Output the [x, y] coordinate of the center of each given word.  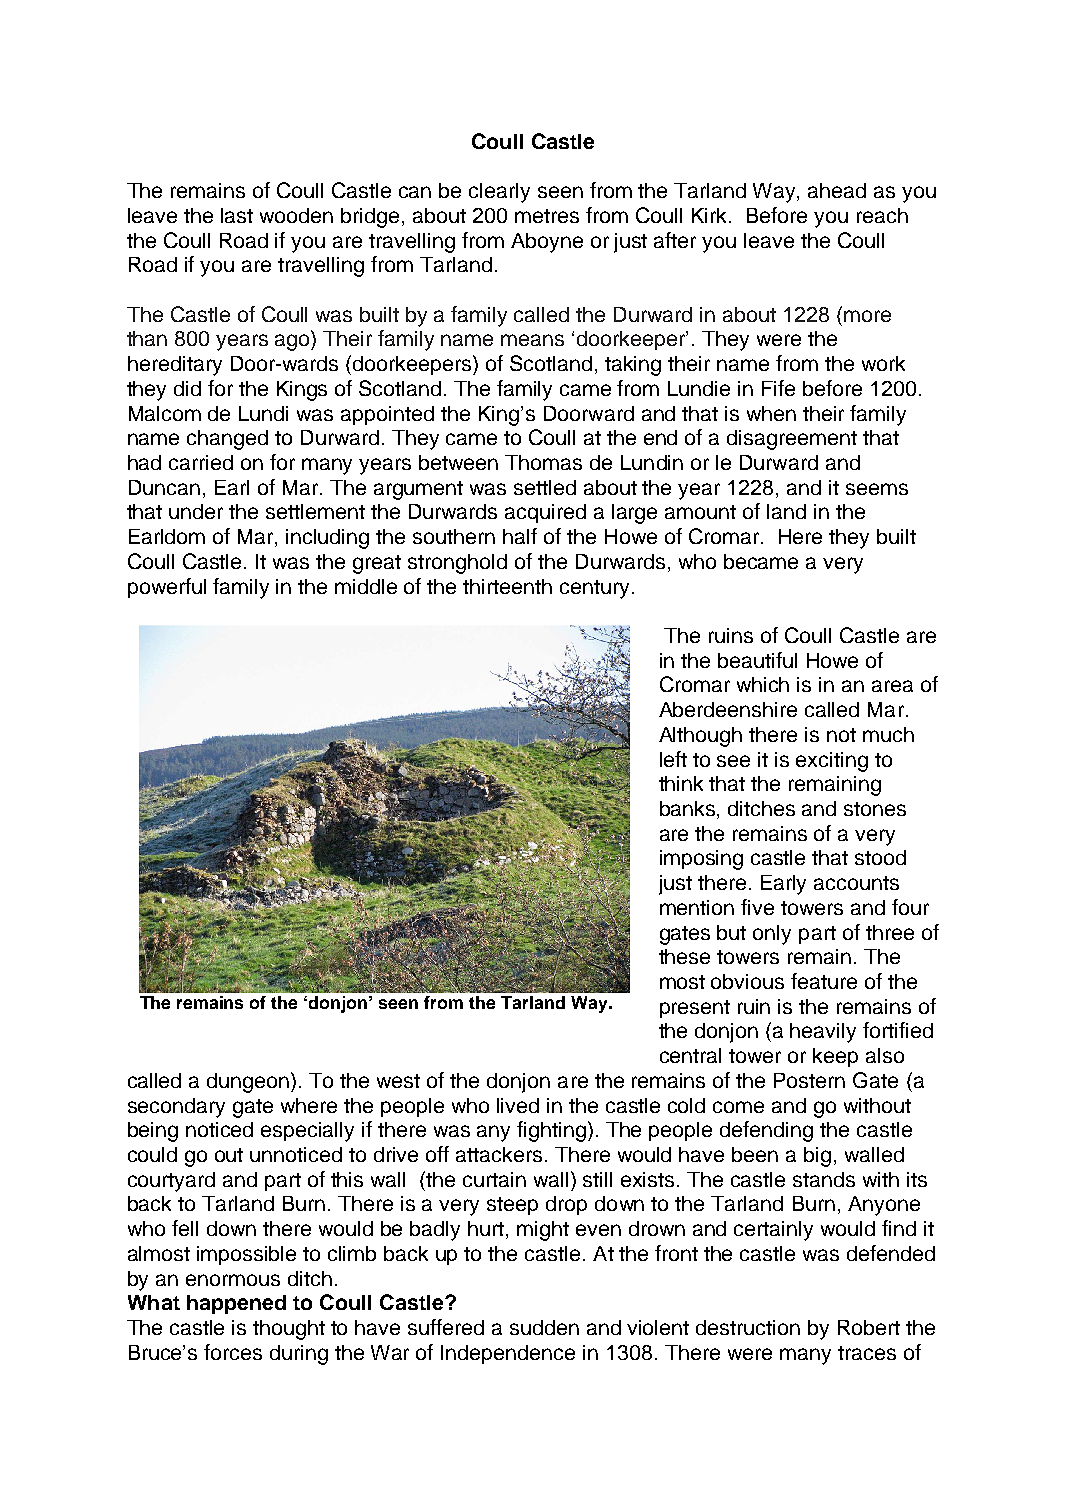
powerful [167, 588]
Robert [869, 1327]
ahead [837, 190]
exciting [832, 762]
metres [547, 216]
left [673, 759]
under [196, 511]
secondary [176, 1108]
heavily [823, 1033]
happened [236, 1304]
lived [518, 1105]
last [237, 215]
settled [545, 487]
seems [877, 489]
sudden [544, 1327]
